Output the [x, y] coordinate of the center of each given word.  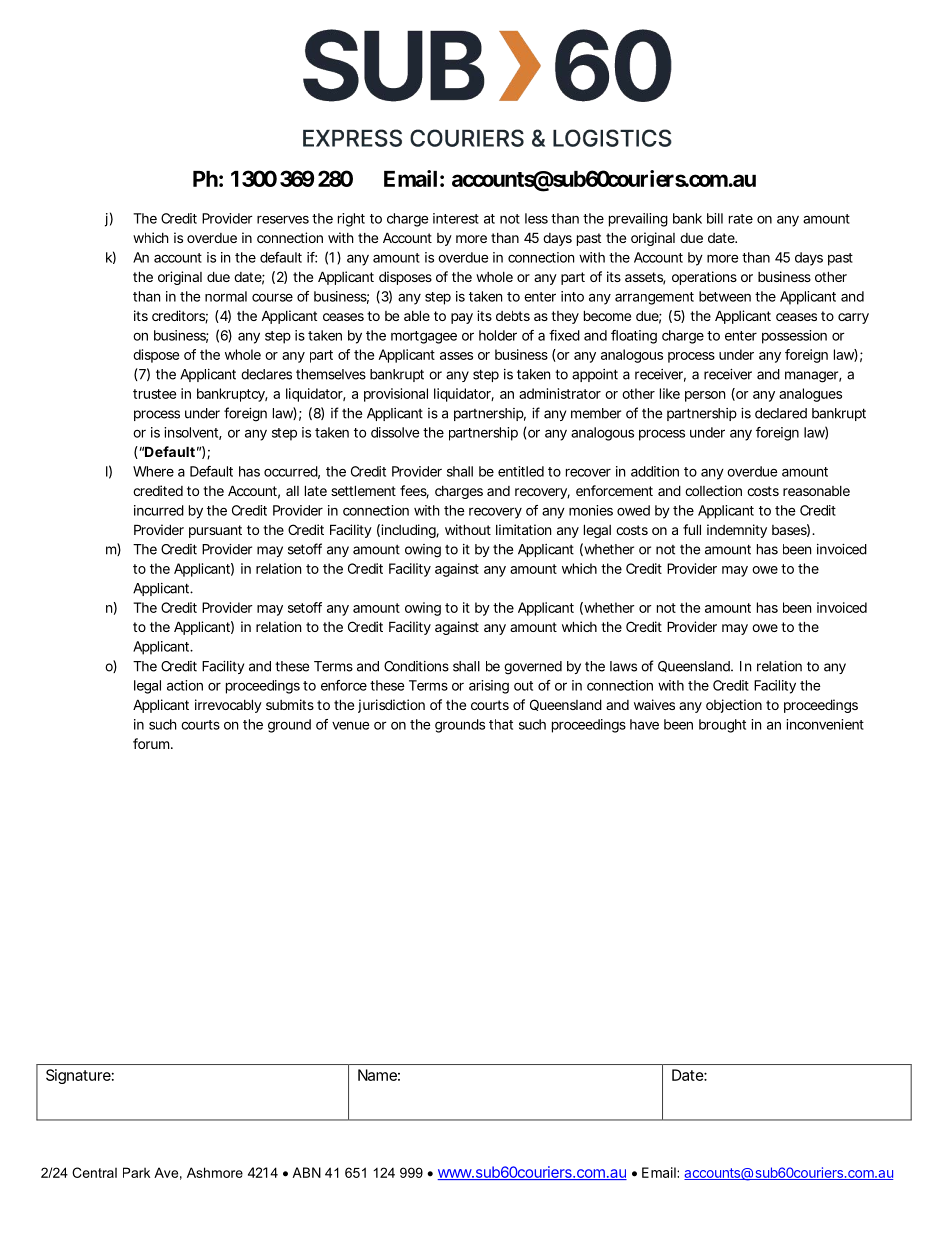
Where [153, 471]
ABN [306, 1172]
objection [734, 706]
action [185, 685]
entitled [521, 471]
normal [226, 296]
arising [489, 687]
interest [456, 218]
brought [722, 726]
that [501, 724]
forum [152, 743]
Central [94, 1172]
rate [741, 219]
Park [136, 1172]
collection [713, 490]
